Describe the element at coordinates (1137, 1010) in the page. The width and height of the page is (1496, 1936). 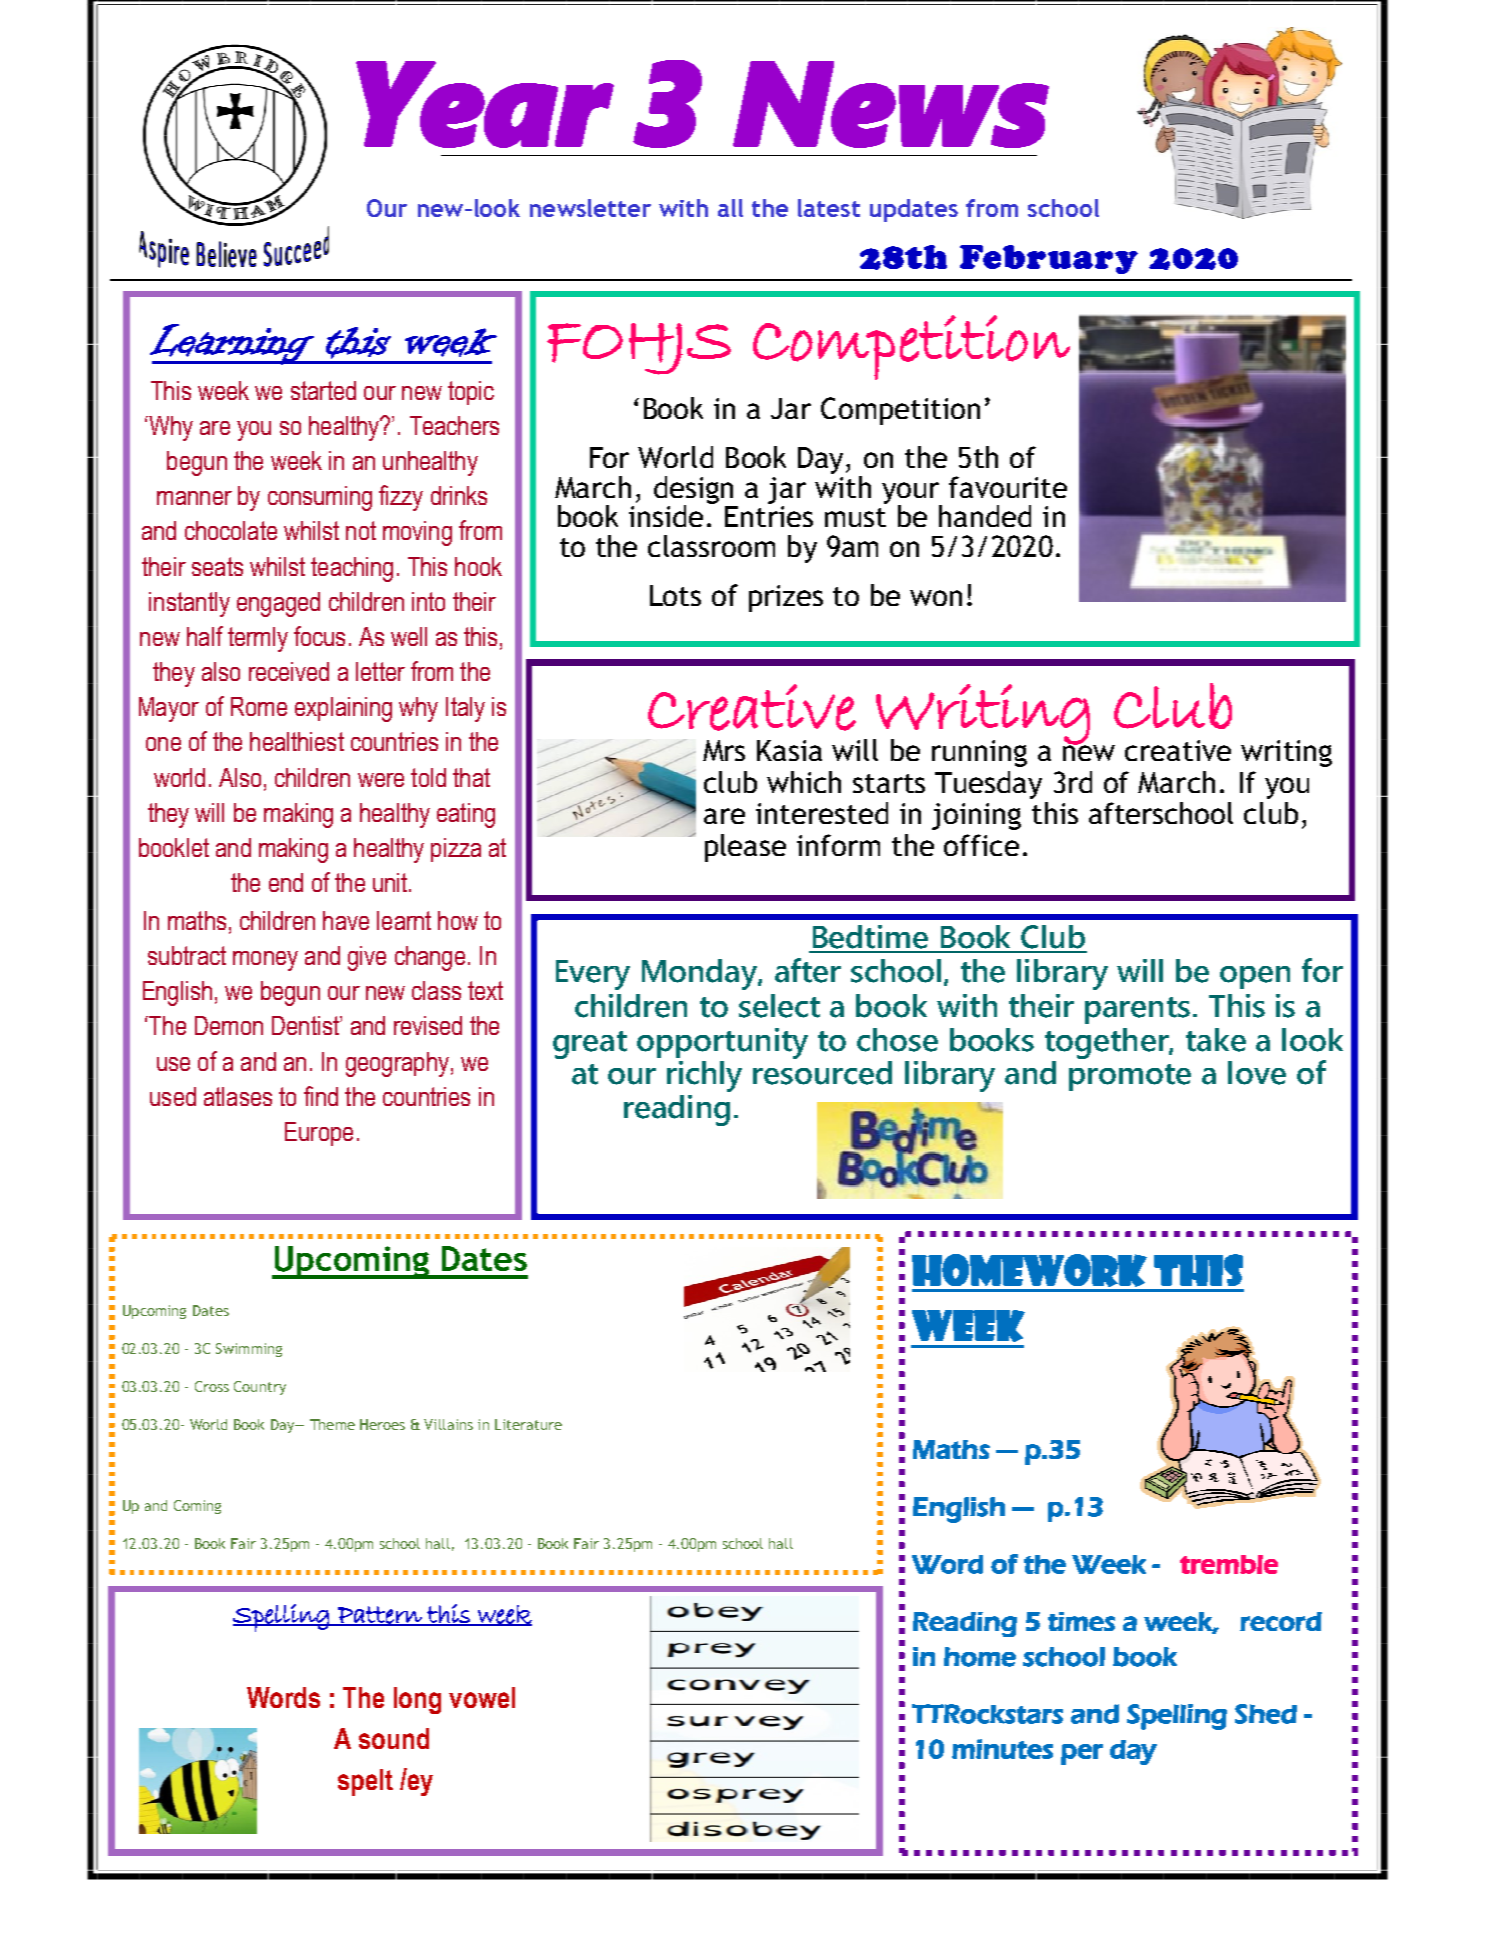
I see `parents` at that location.
